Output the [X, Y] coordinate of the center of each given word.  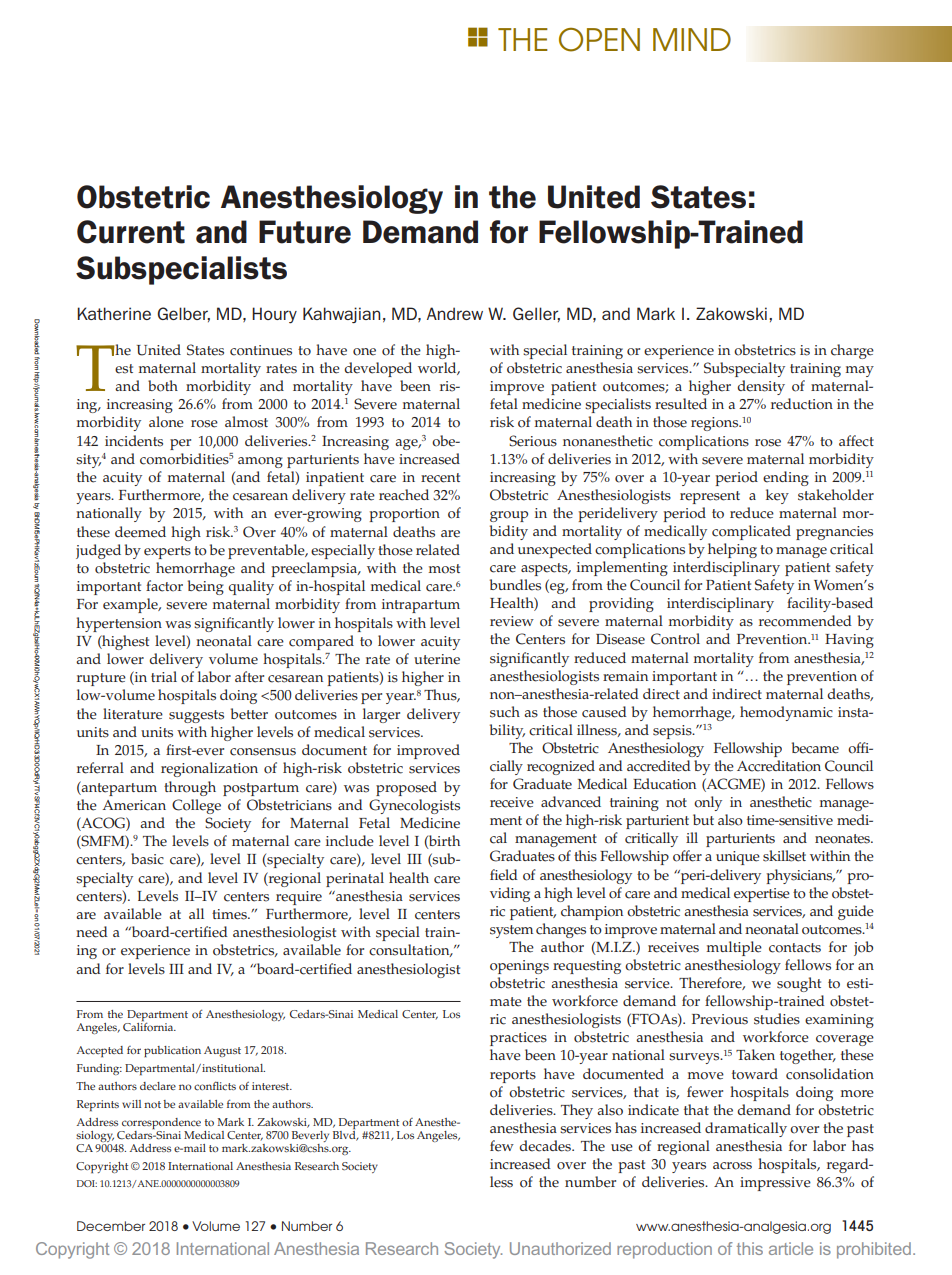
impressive [775, 1184]
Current [131, 232]
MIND [692, 39]
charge [852, 351]
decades [546, 1146]
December [111, 1226]
